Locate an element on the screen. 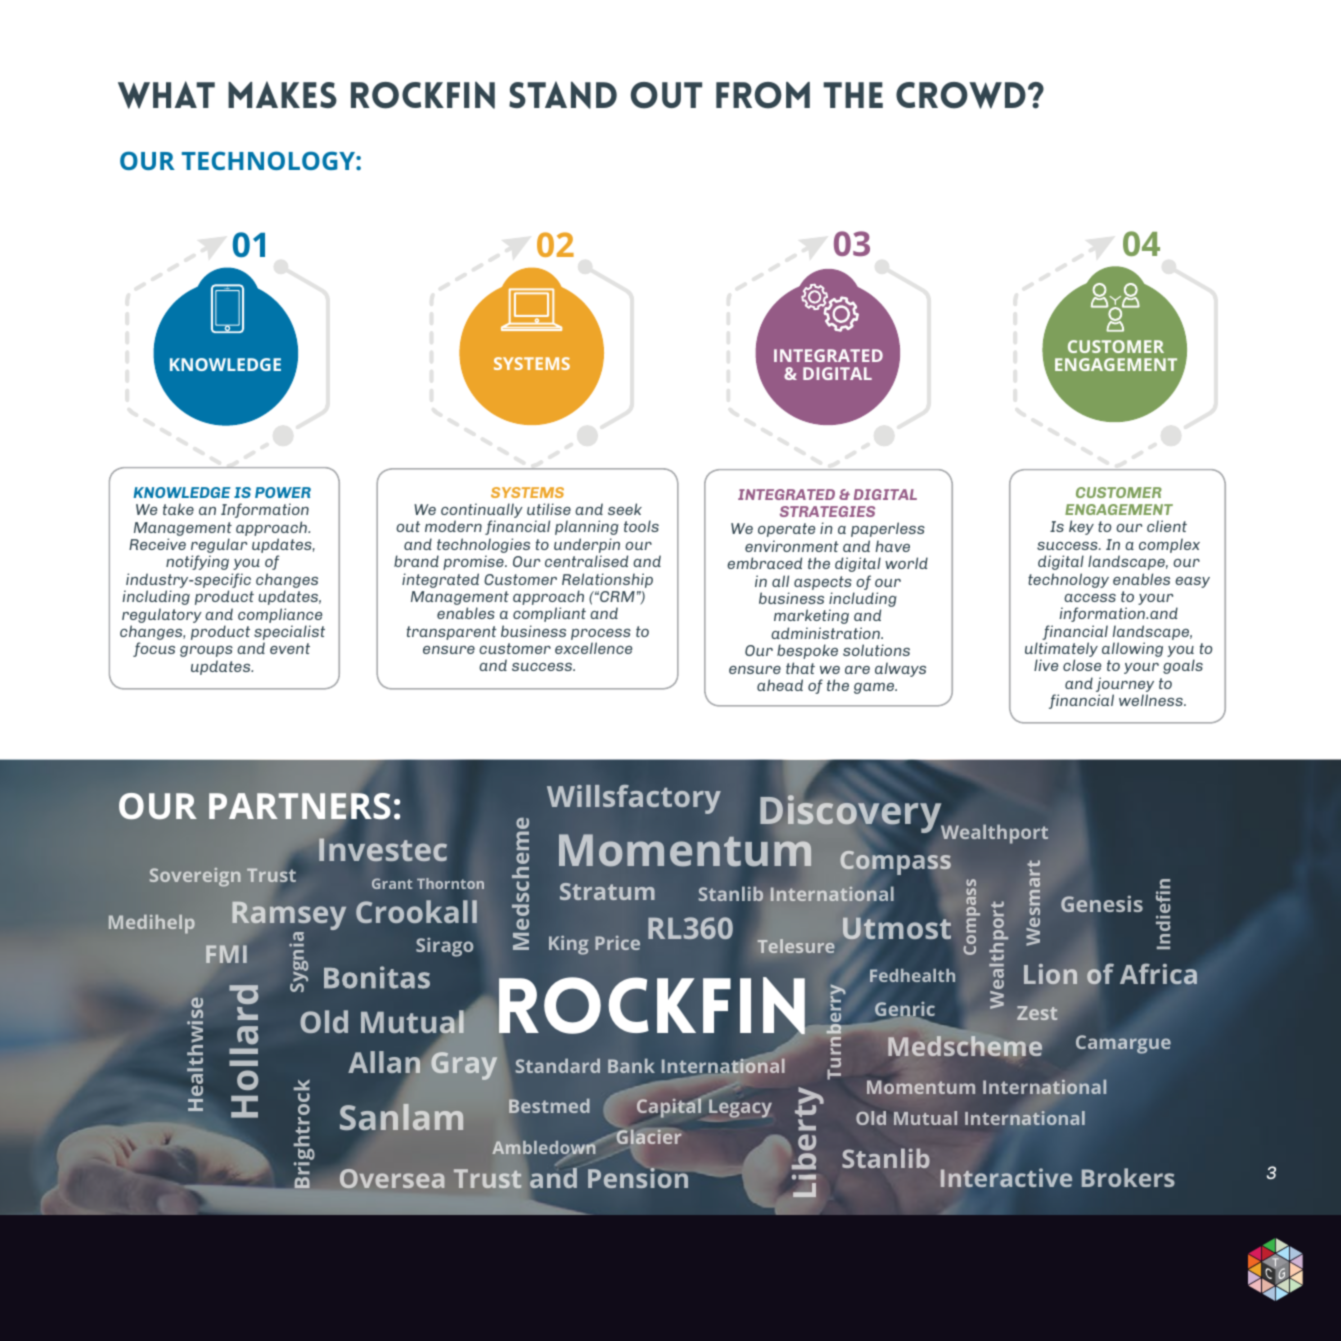  key is located at coordinates (1081, 527).
